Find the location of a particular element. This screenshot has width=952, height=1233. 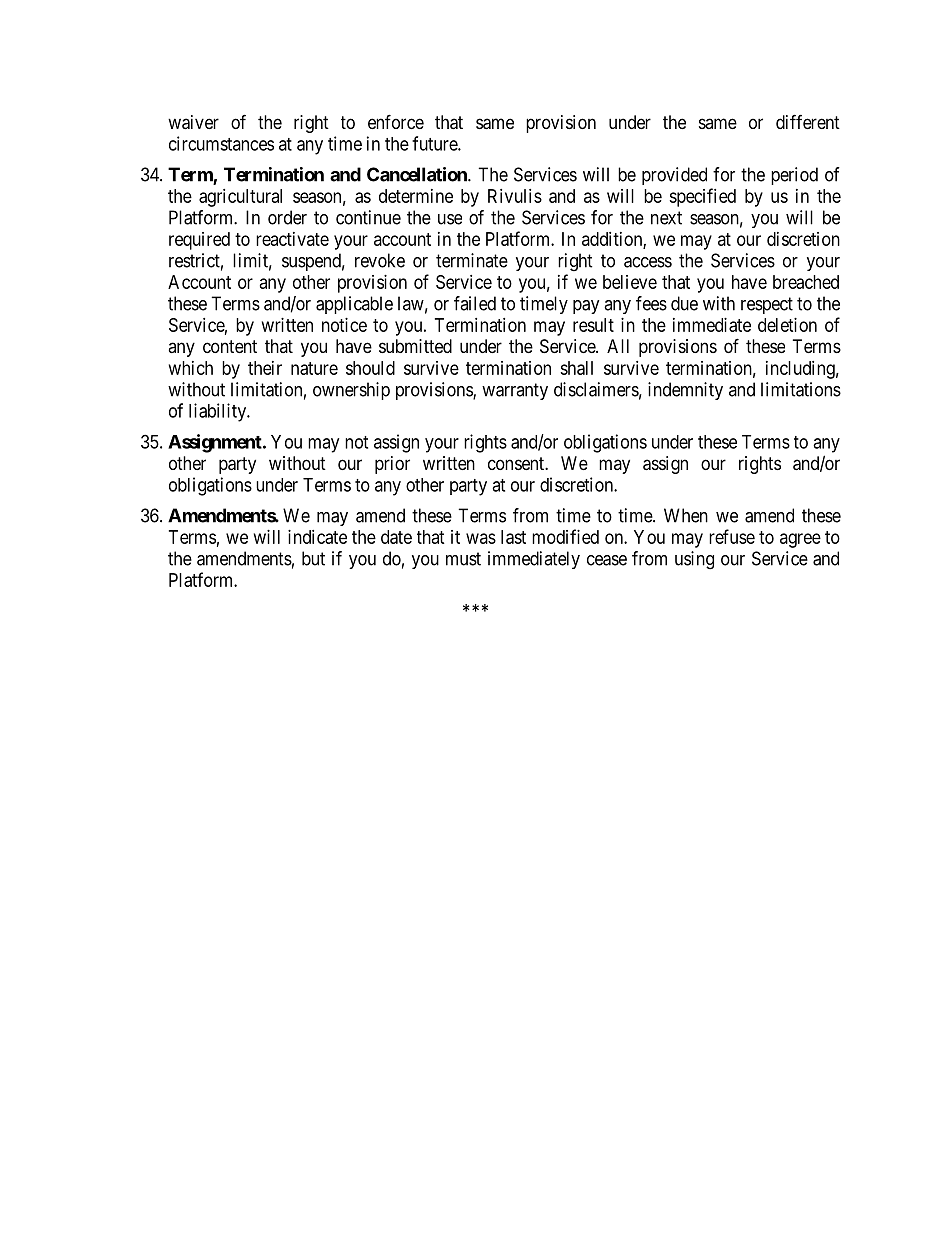

failed is located at coordinates (475, 303).
